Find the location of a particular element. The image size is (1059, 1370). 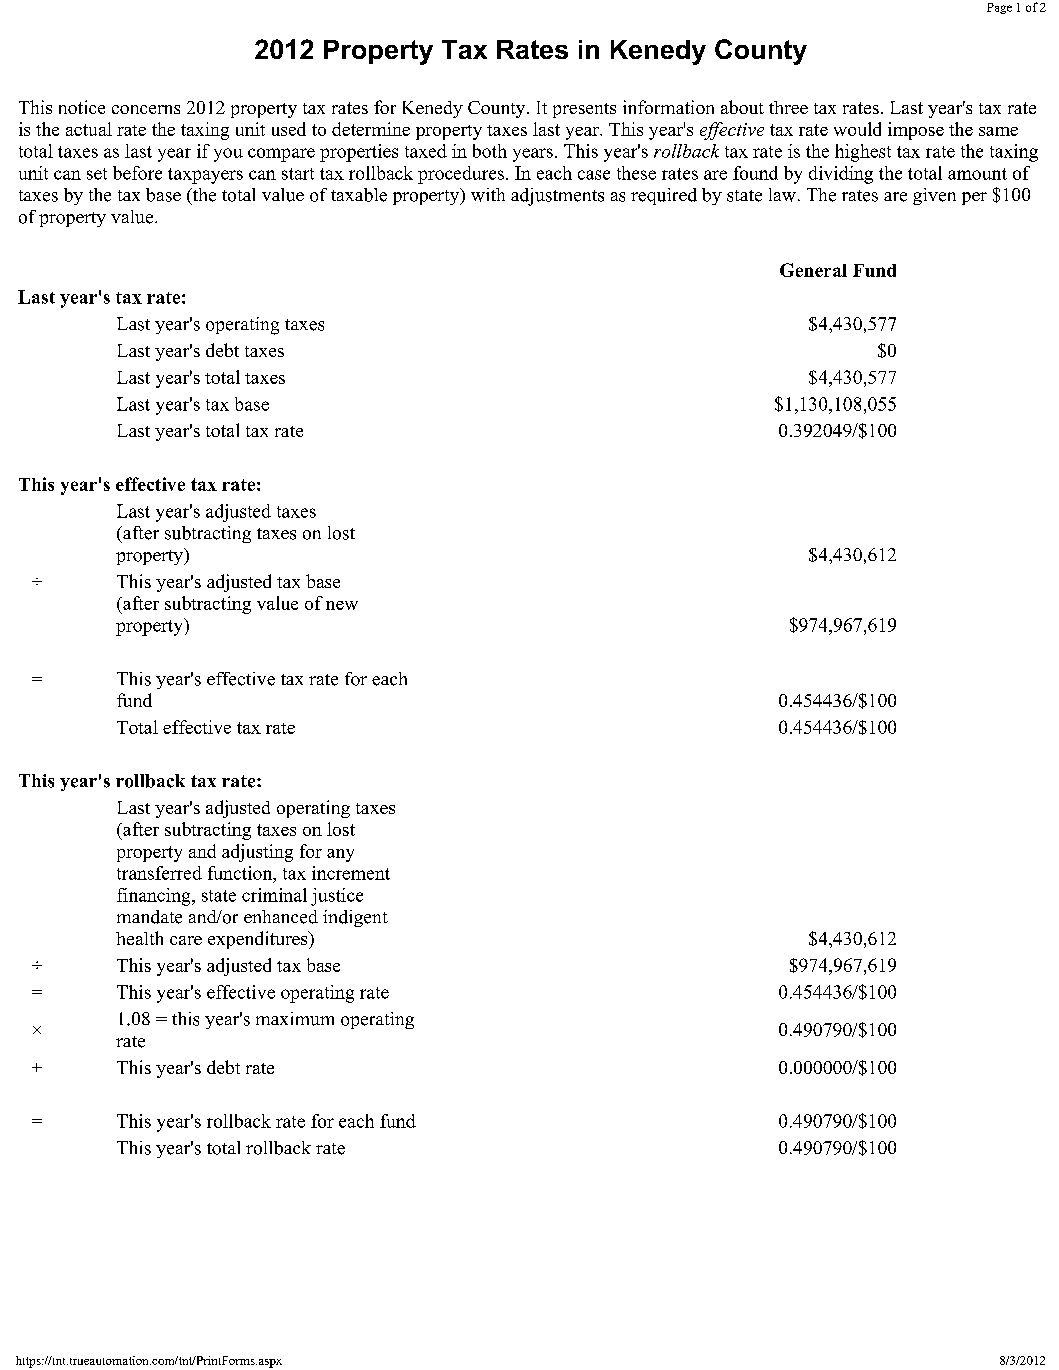

care is located at coordinates (186, 940).
